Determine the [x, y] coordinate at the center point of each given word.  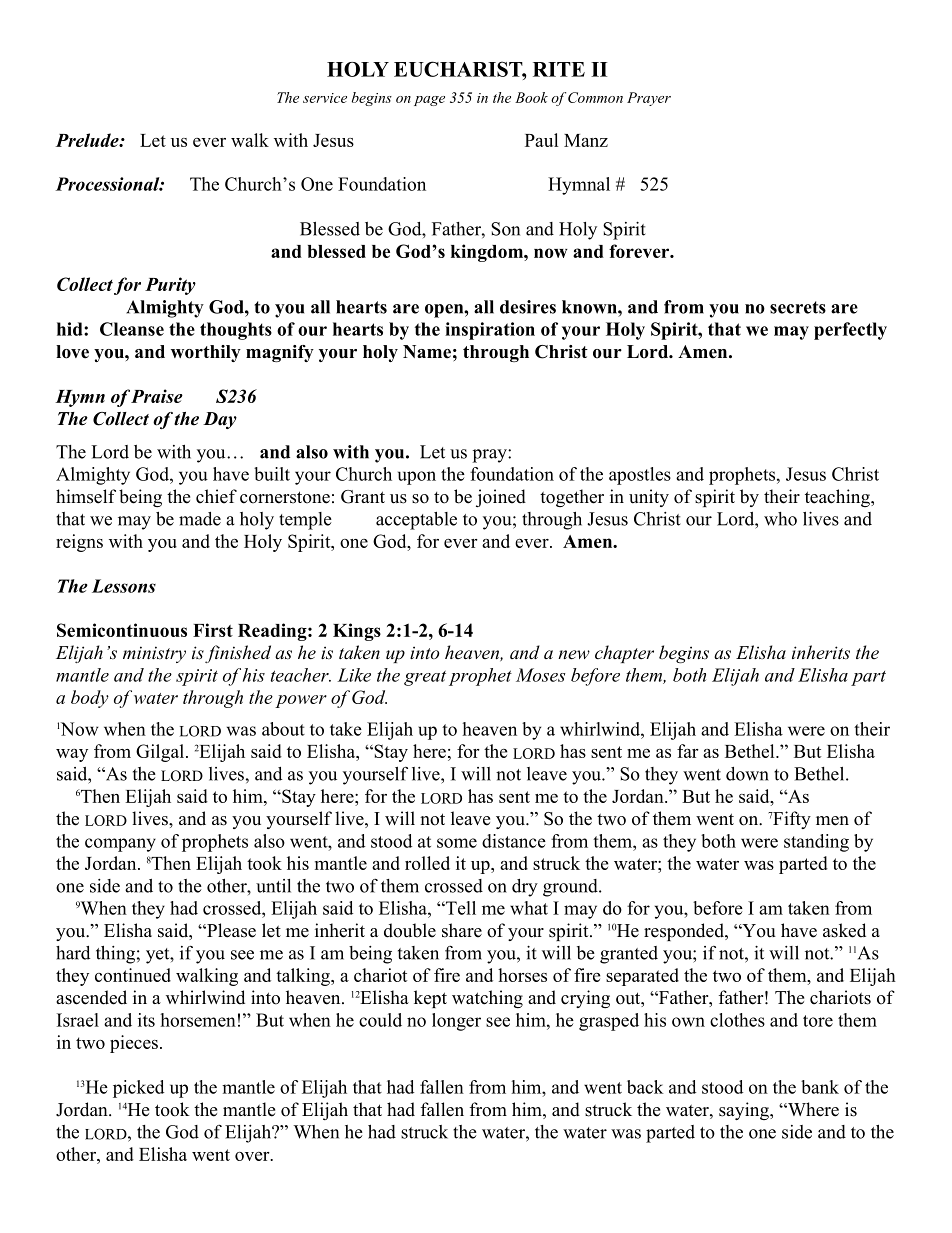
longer [456, 1022]
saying [745, 1111]
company [120, 845]
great [425, 678]
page [429, 101]
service [325, 98]
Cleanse [132, 329]
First [213, 630]
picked [138, 1089]
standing [816, 843]
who [780, 519]
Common [595, 97]
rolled [427, 863]
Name [427, 352]
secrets [798, 307]
